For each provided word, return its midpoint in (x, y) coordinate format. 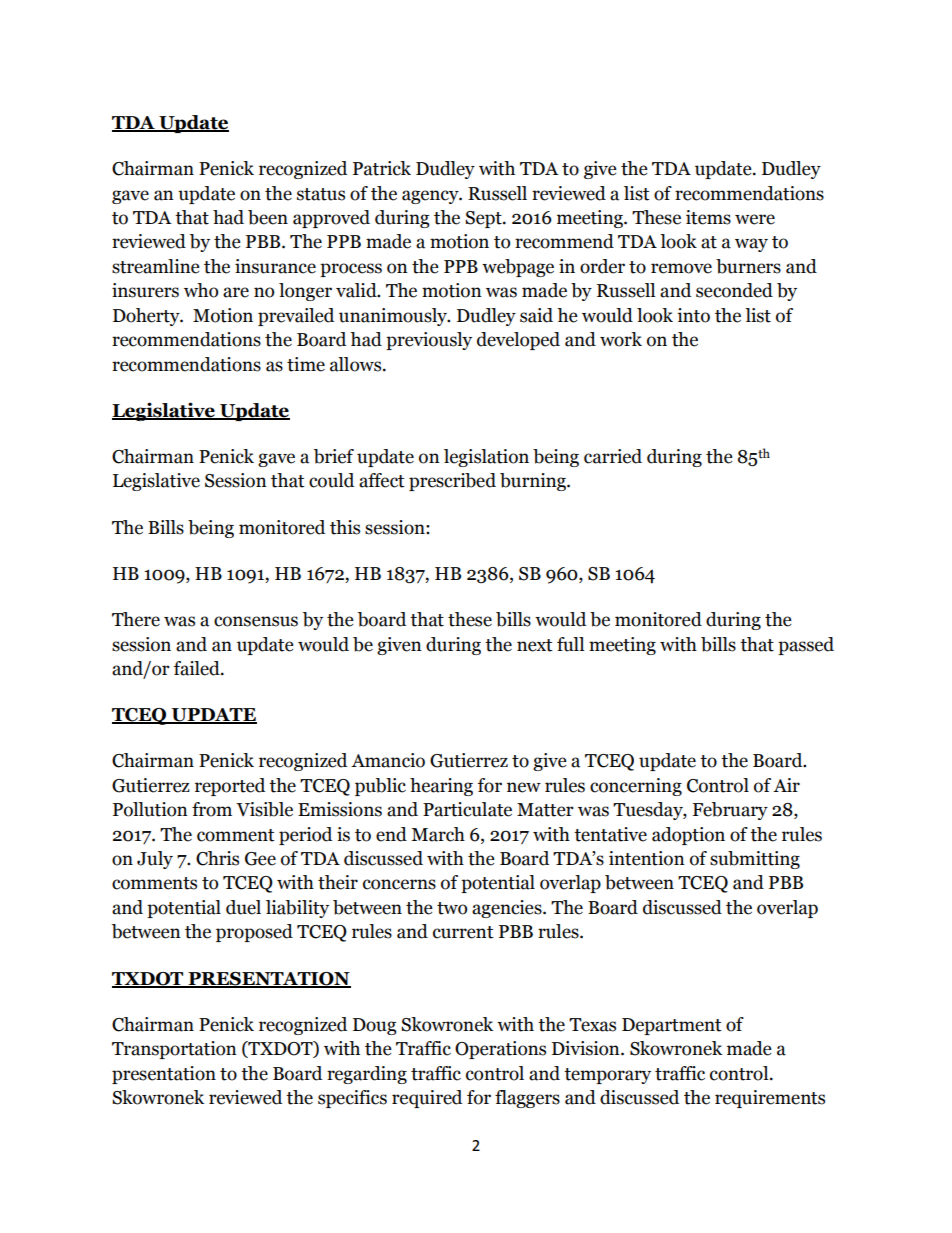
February (730, 811)
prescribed (452, 482)
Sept (484, 219)
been (268, 217)
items (708, 217)
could (331, 480)
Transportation (174, 1050)
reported (230, 787)
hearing (441, 787)
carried (613, 456)
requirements (770, 1099)
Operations (500, 1050)
